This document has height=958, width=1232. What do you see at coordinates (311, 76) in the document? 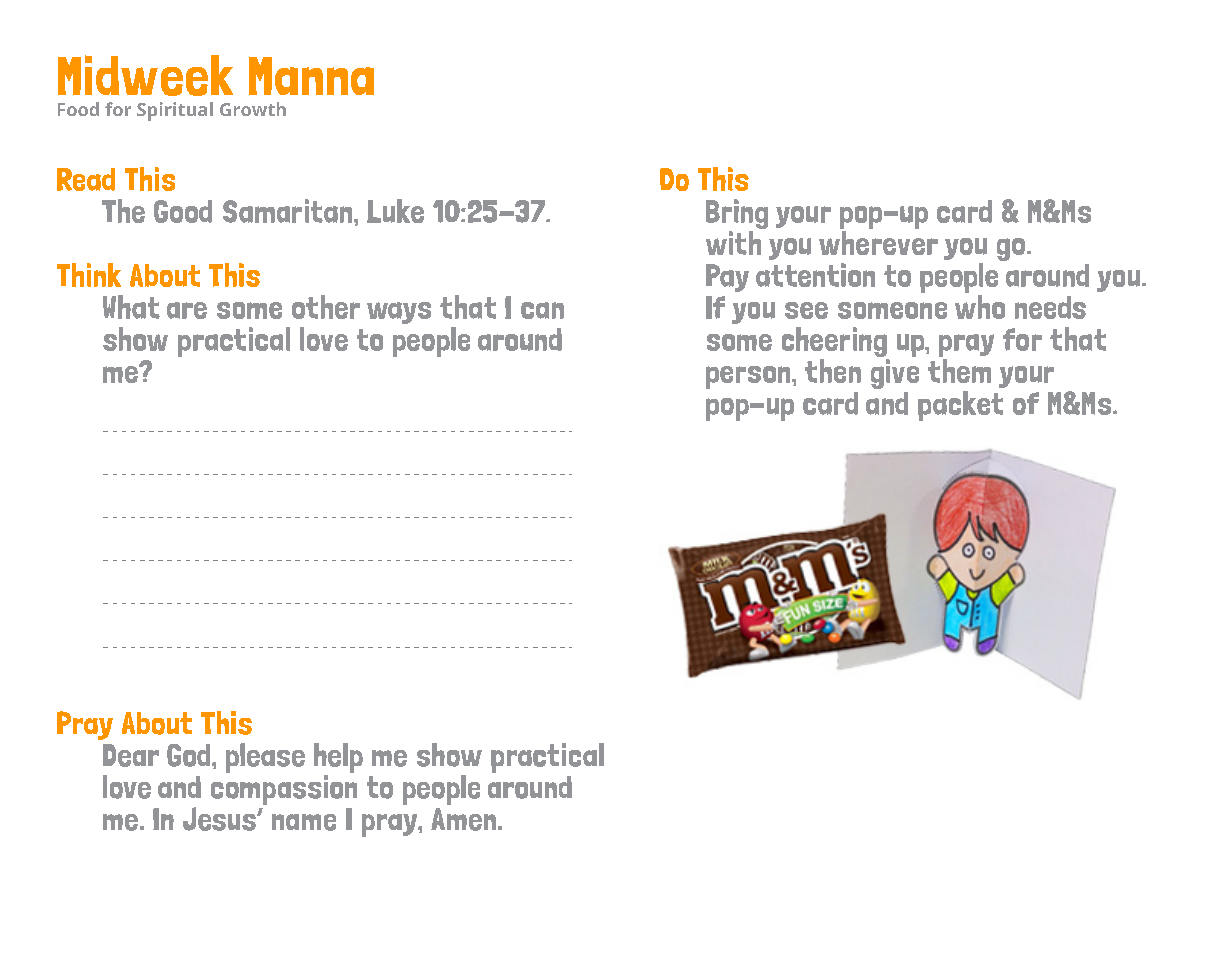
I see `Manna` at bounding box center [311, 76].
